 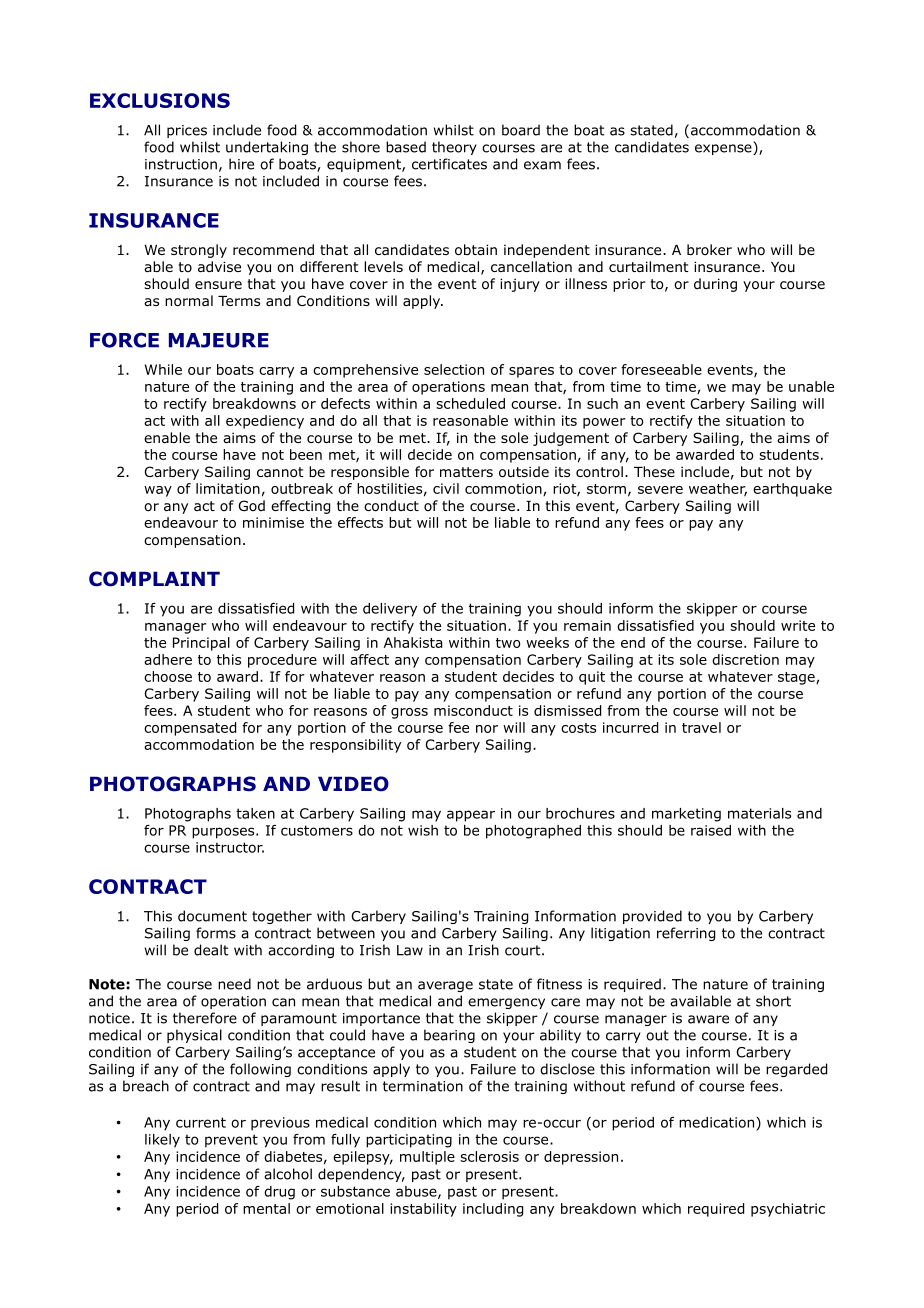 What do you see at coordinates (162, 1141) in the screenshot?
I see `likely` at bounding box center [162, 1141].
